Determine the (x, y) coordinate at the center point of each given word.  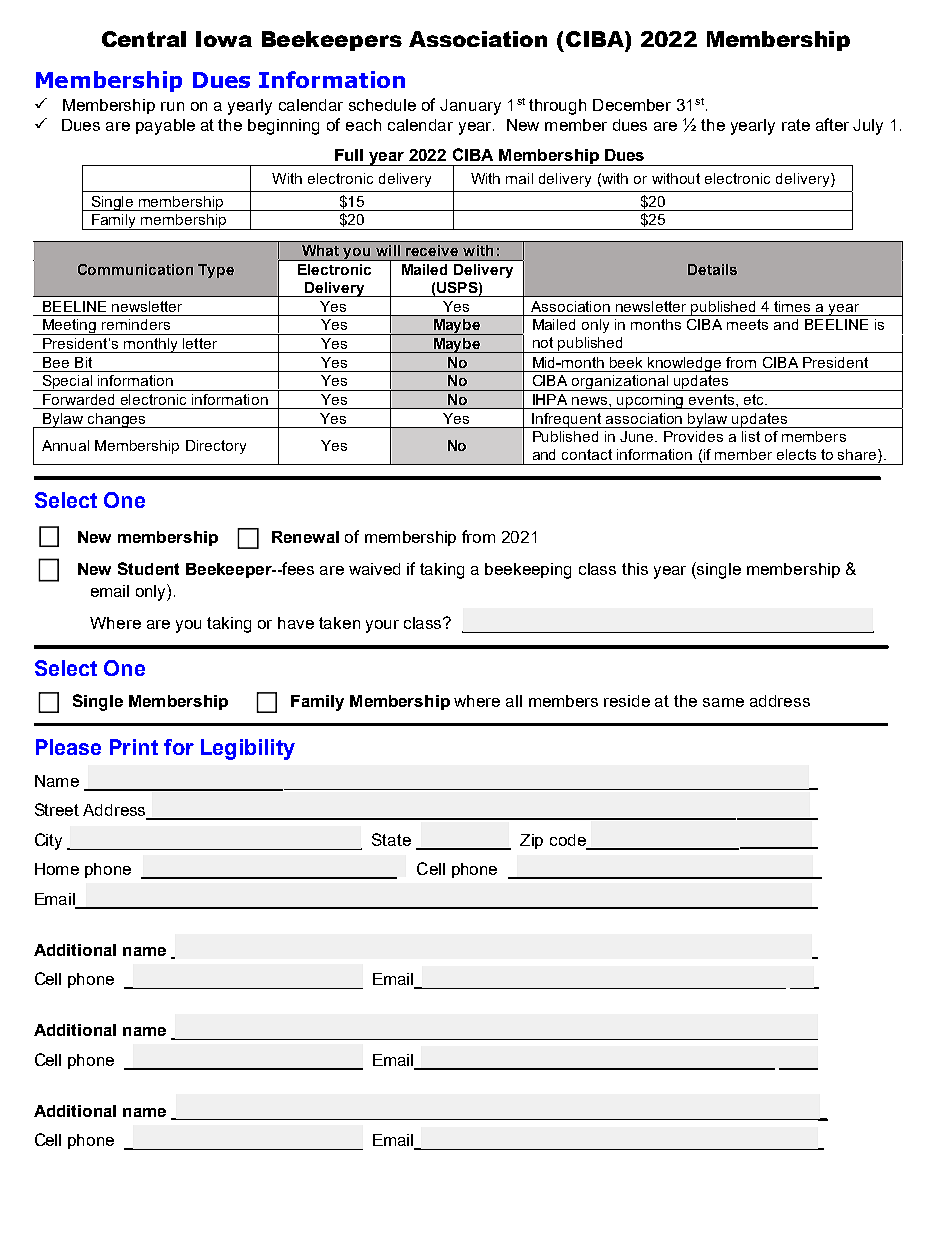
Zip (531, 841)
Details (712, 269)
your (382, 626)
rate (796, 125)
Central (144, 39)
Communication (135, 269)
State (391, 839)
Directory (216, 447)
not (543, 342)
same (723, 702)
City (48, 841)
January (470, 107)
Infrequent (567, 420)
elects (796, 454)
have (296, 623)
